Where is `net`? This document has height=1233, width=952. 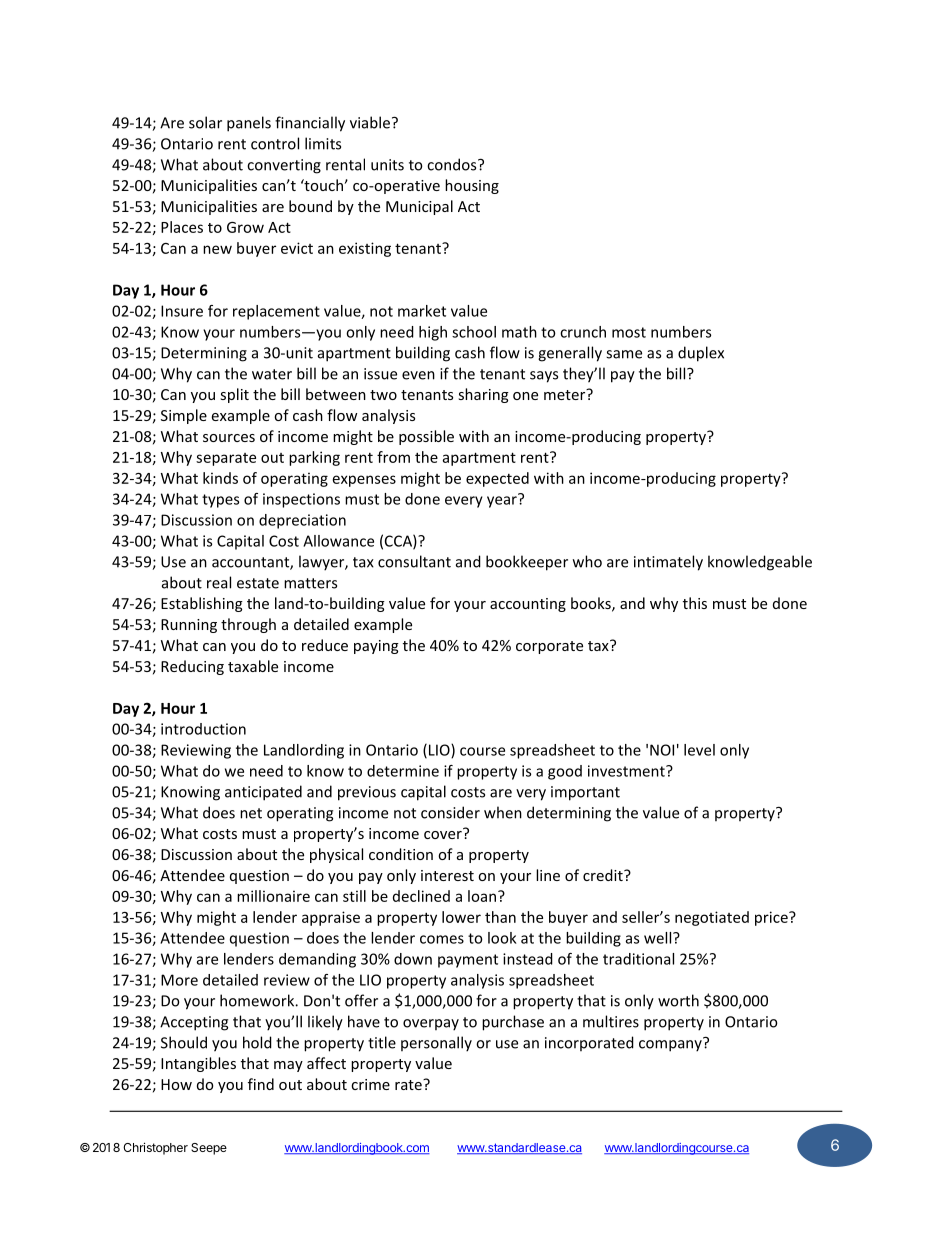
net is located at coordinates (251, 813).
